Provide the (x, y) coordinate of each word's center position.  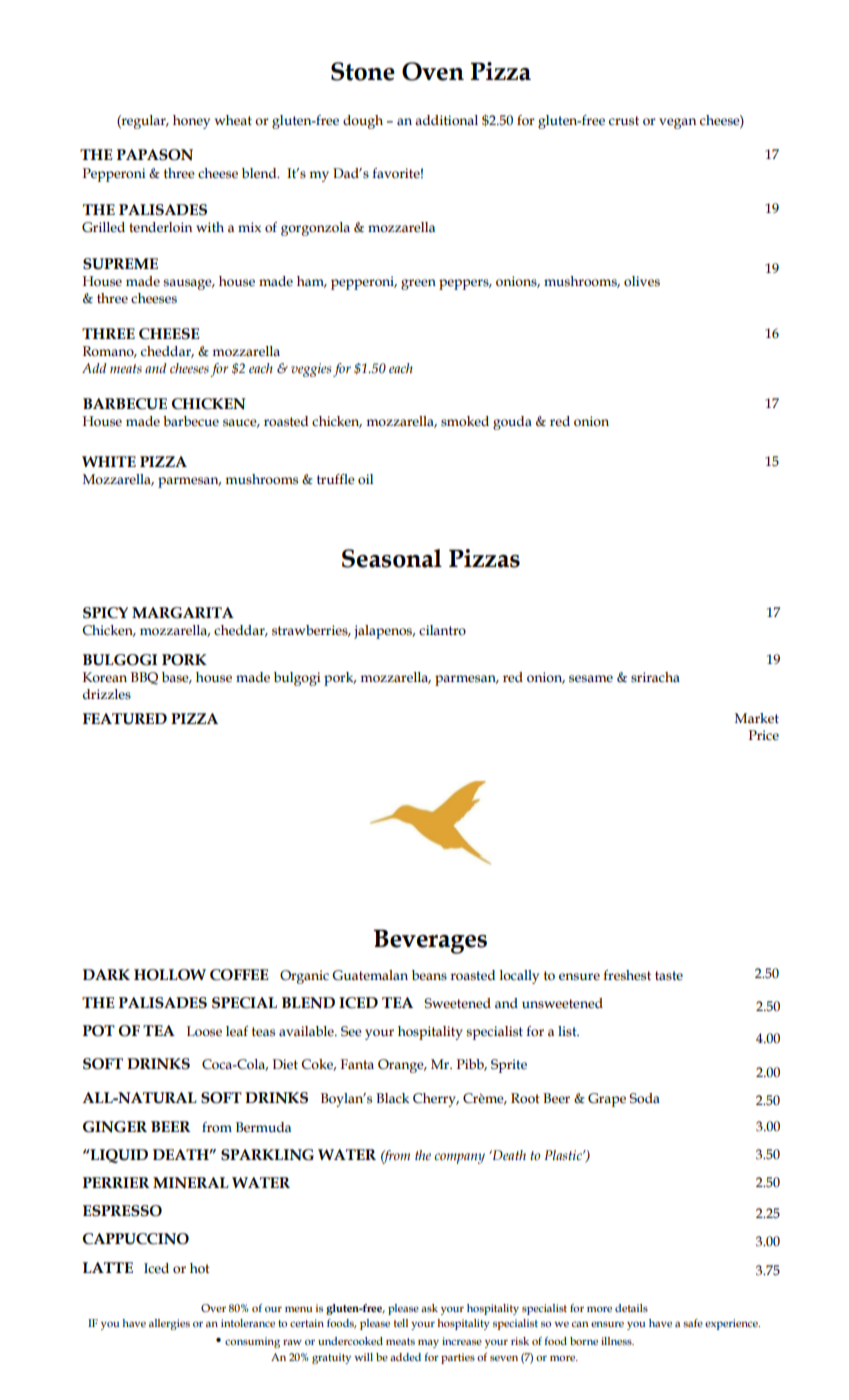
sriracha (655, 677)
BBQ (144, 678)
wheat (233, 120)
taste (669, 976)
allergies (169, 1324)
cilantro (442, 630)
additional (446, 120)
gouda (512, 423)
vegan (677, 123)
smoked (465, 421)
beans (429, 975)
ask (429, 1308)
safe (693, 1323)
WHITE (109, 461)
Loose (204, 1031)
